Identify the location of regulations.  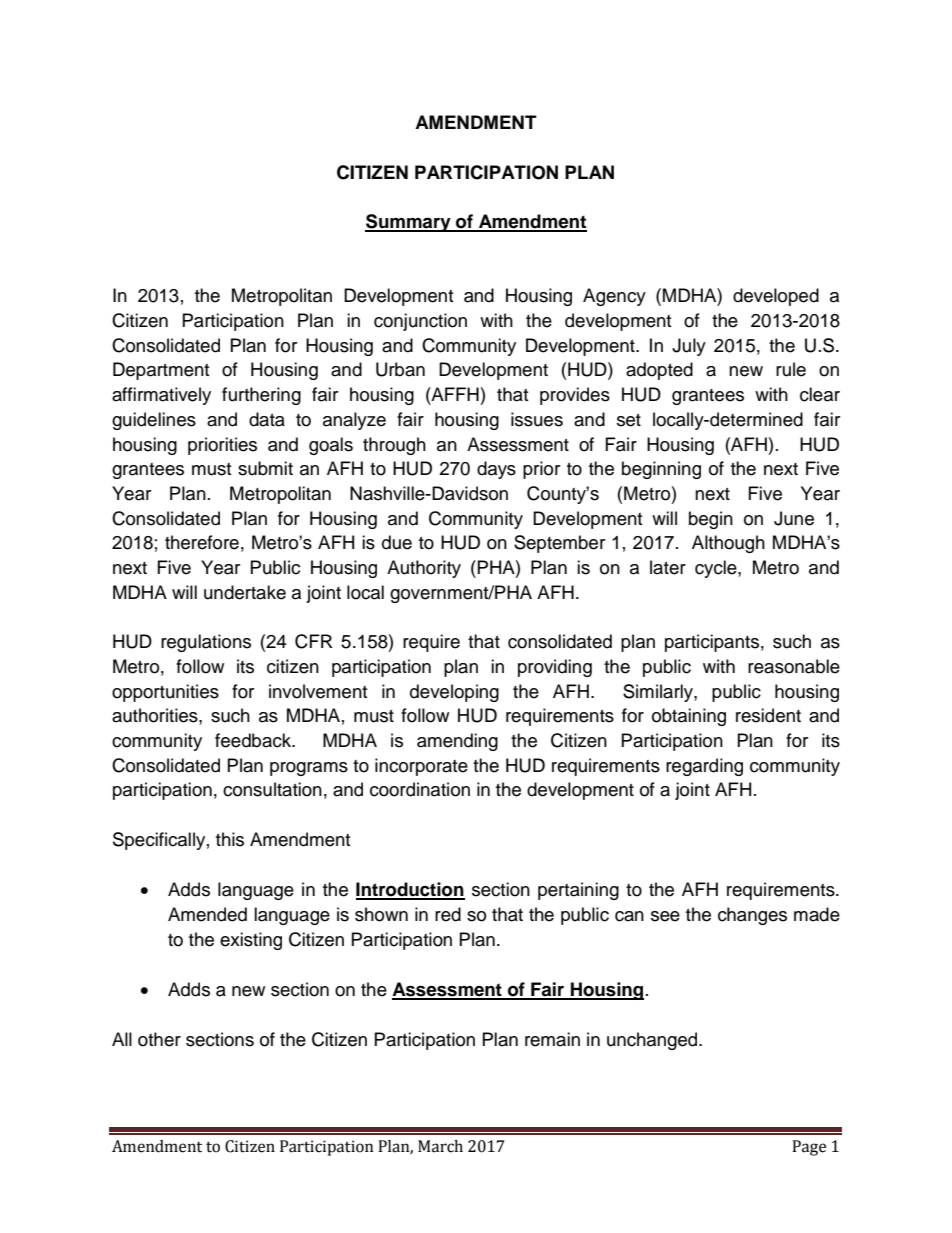
(206, 643).
